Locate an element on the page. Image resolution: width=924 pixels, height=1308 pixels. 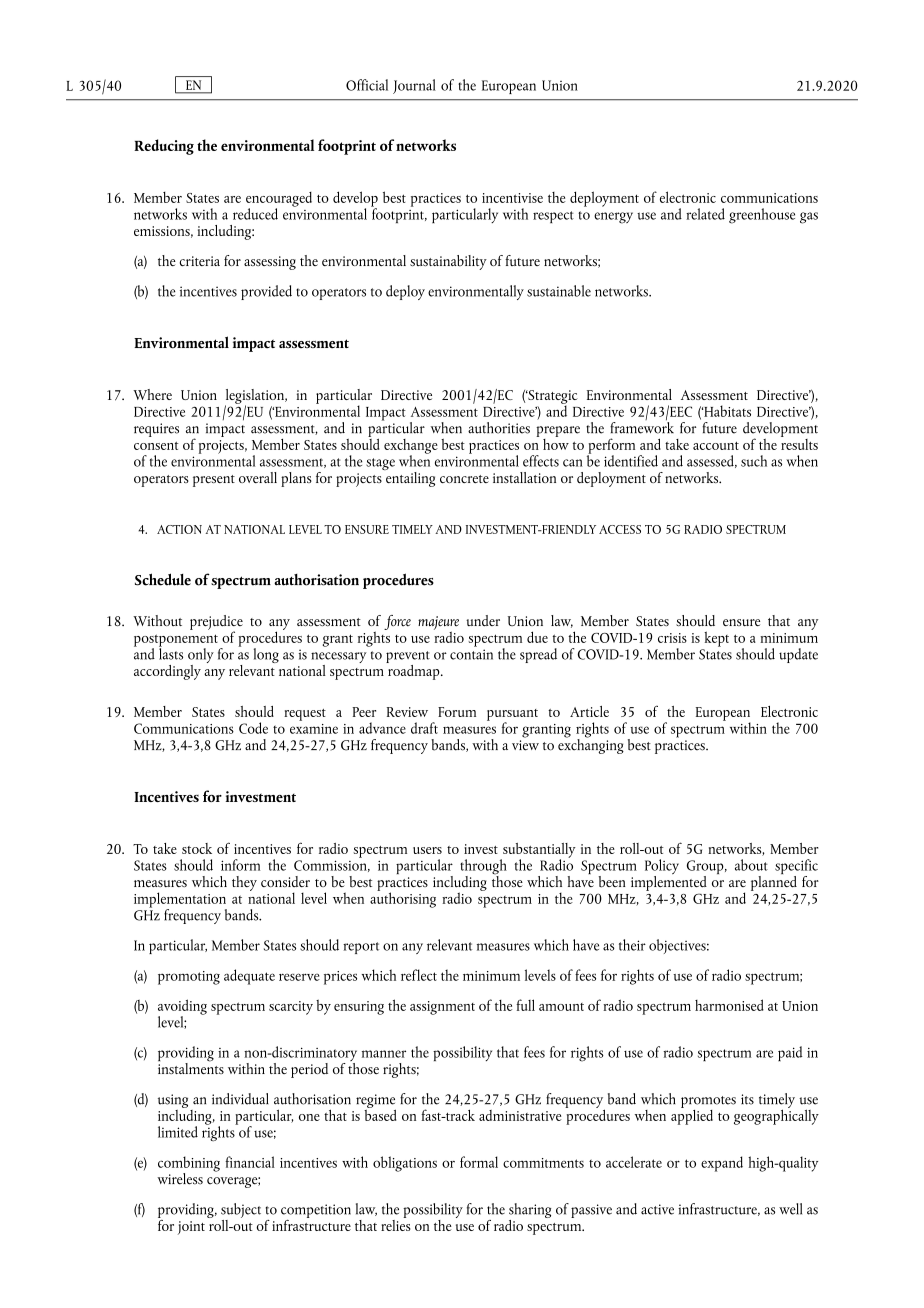
expand is located at coordinates (722, 1164).
